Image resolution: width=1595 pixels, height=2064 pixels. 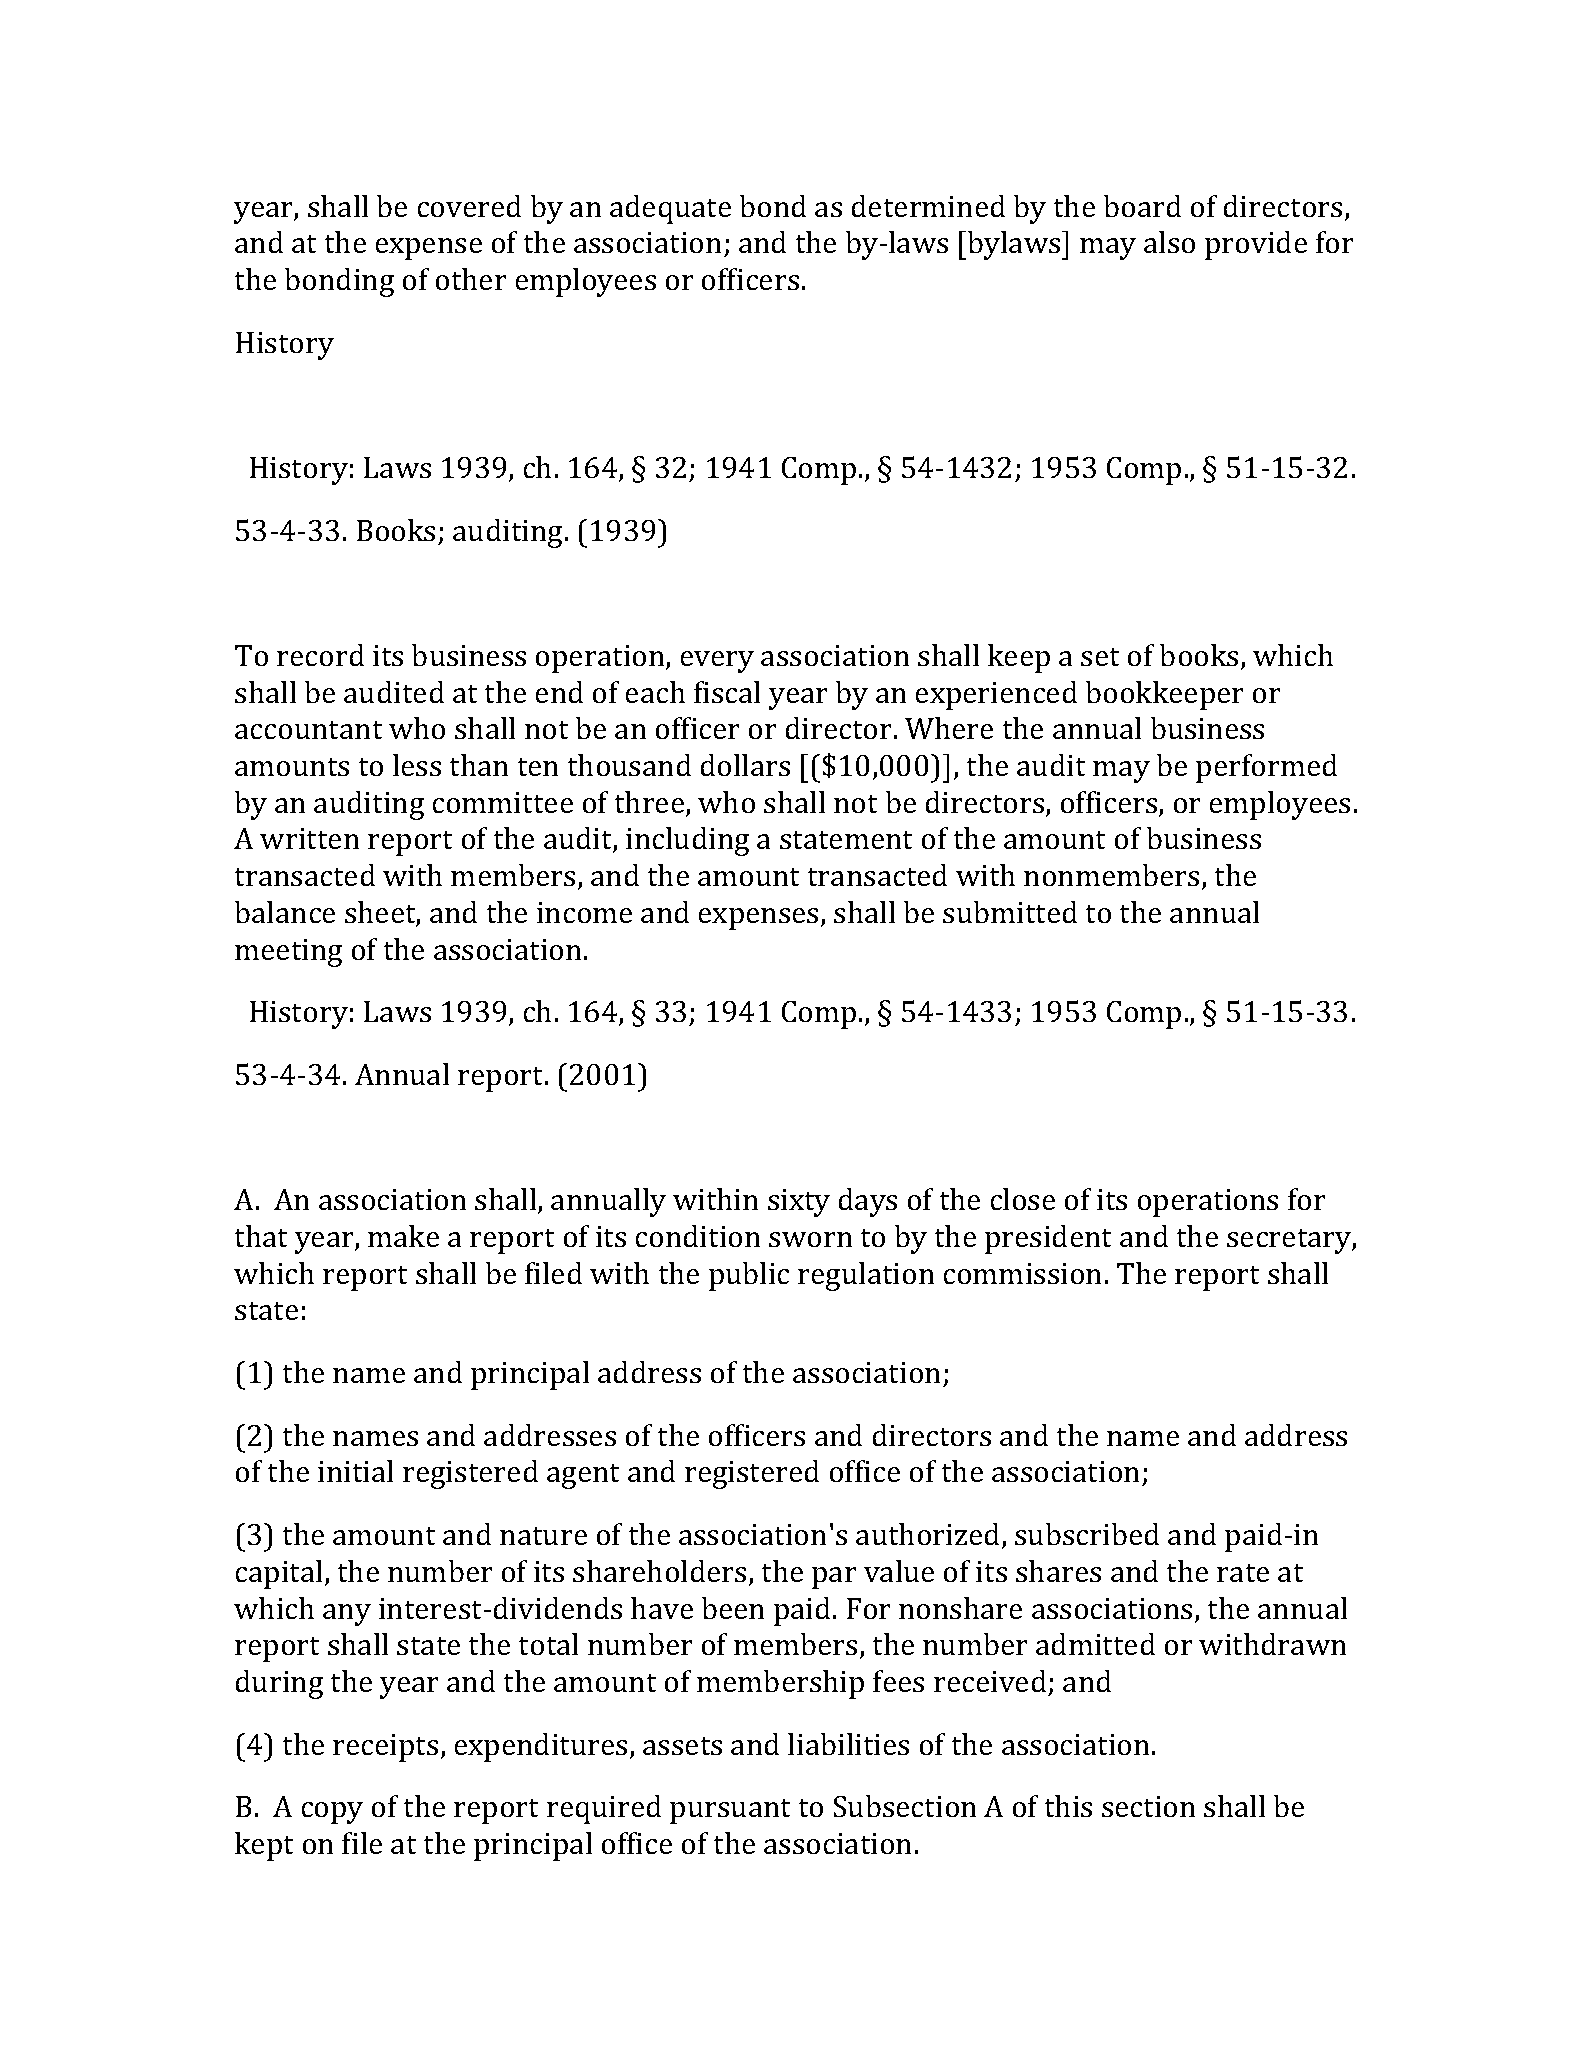 What do you see at coordinates (996, 695) in the image?
I see `experienced` at bounding box center [996, 695].
